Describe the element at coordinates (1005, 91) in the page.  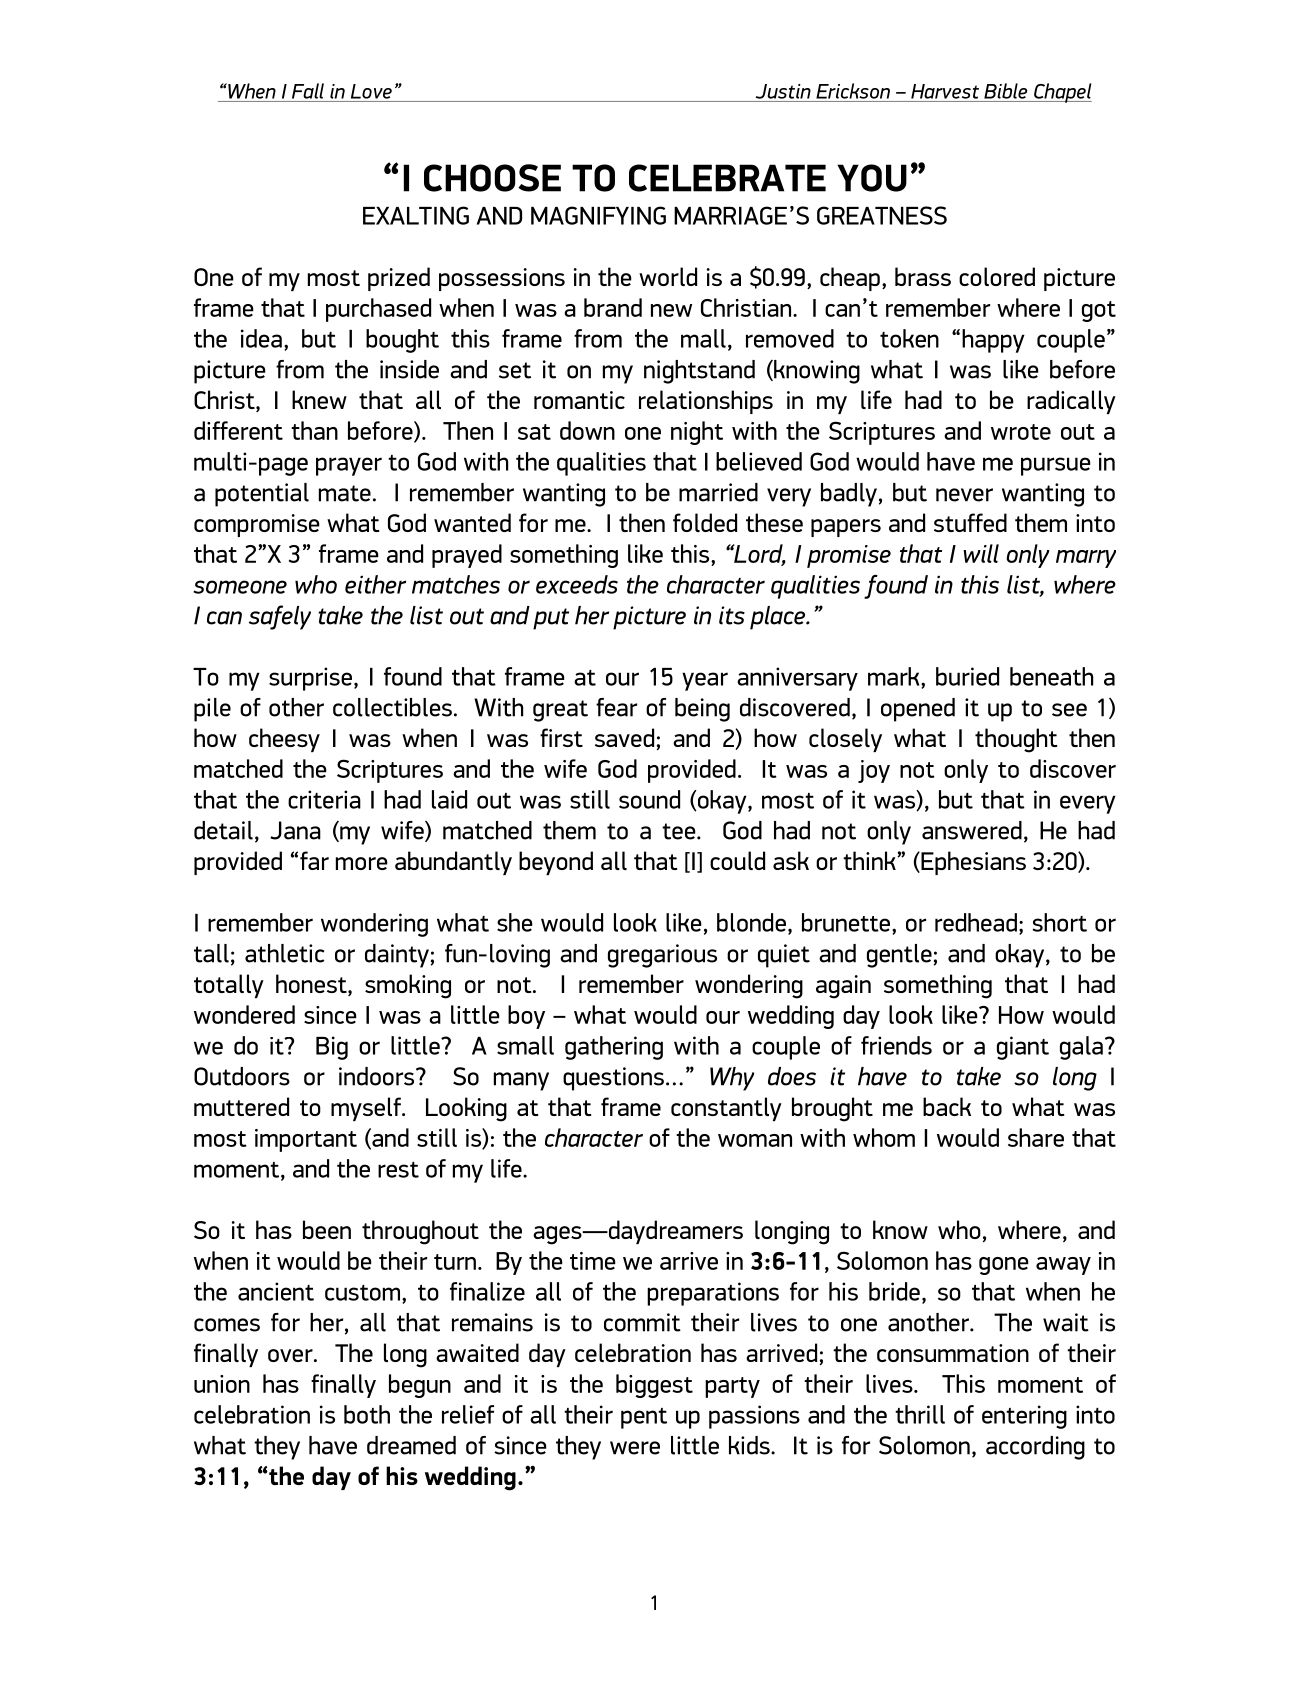
I see `Bible` at that location.
